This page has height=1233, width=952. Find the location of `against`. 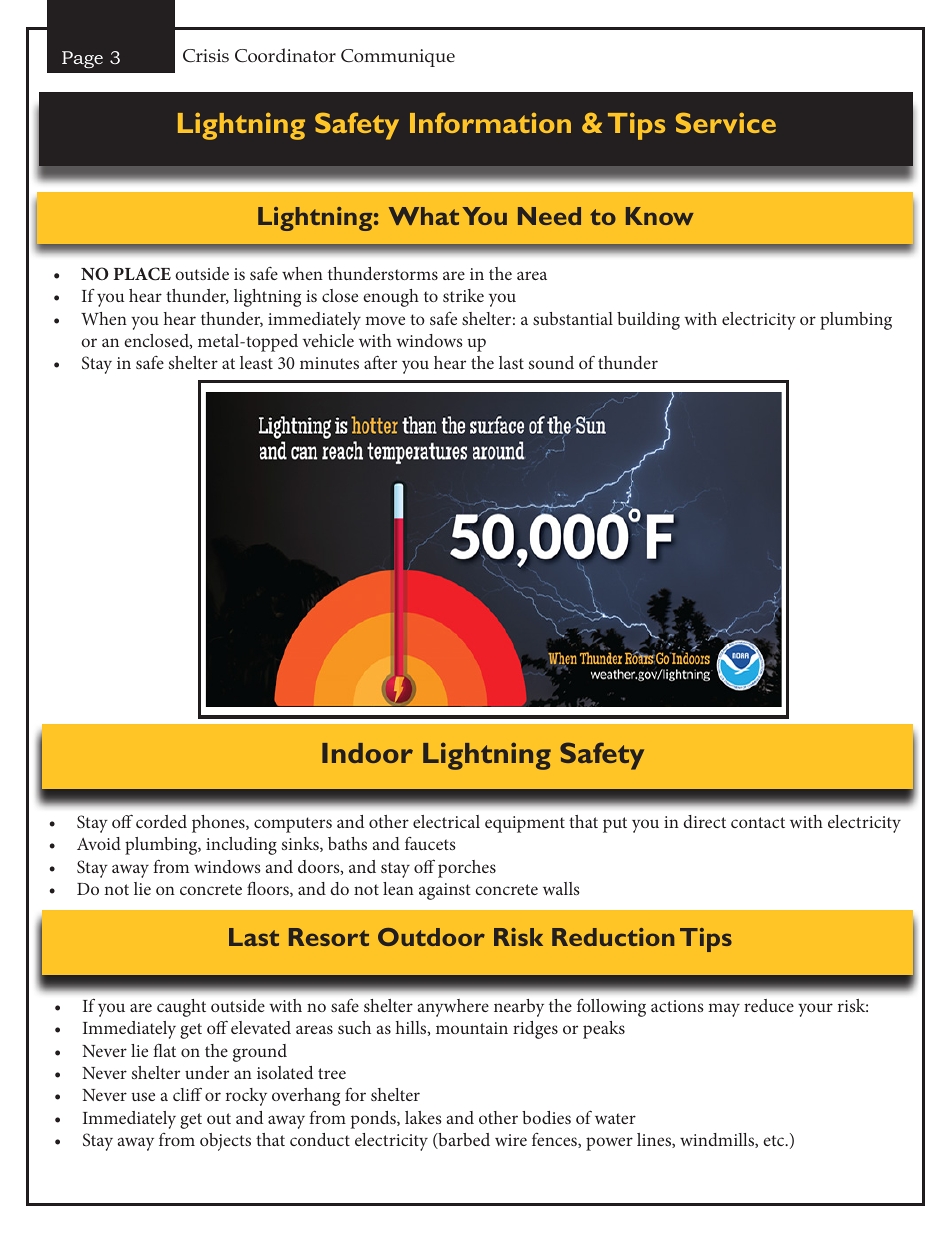

against is located at coordinates (445, 891).
